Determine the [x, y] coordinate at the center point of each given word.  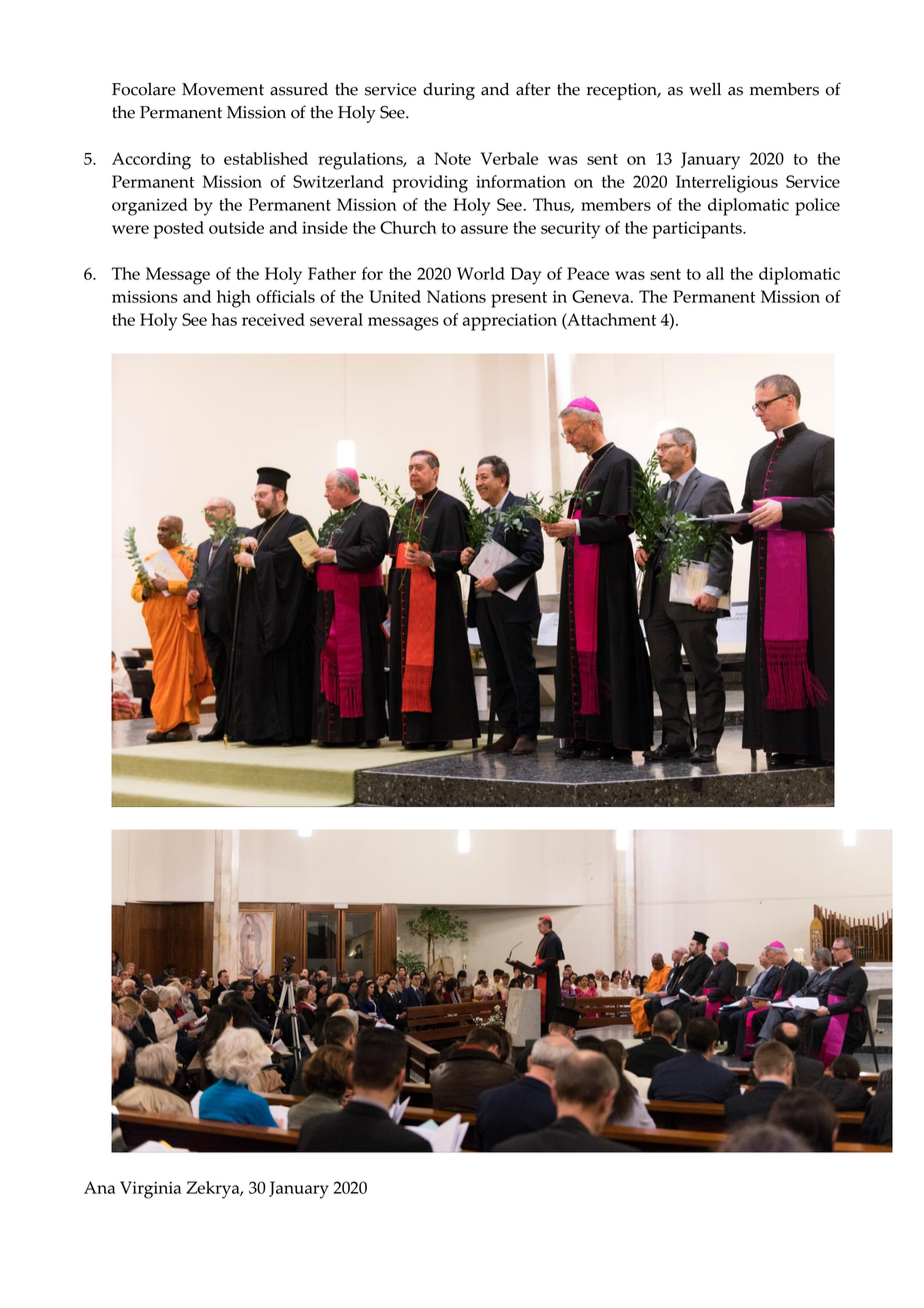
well [705, 89]
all [715, 273]
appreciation [510, 322]
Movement [223, 89]
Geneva [602, 296]
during [449, 91]
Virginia [150, 1190]
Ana [99, 1187]
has [224, 319]
